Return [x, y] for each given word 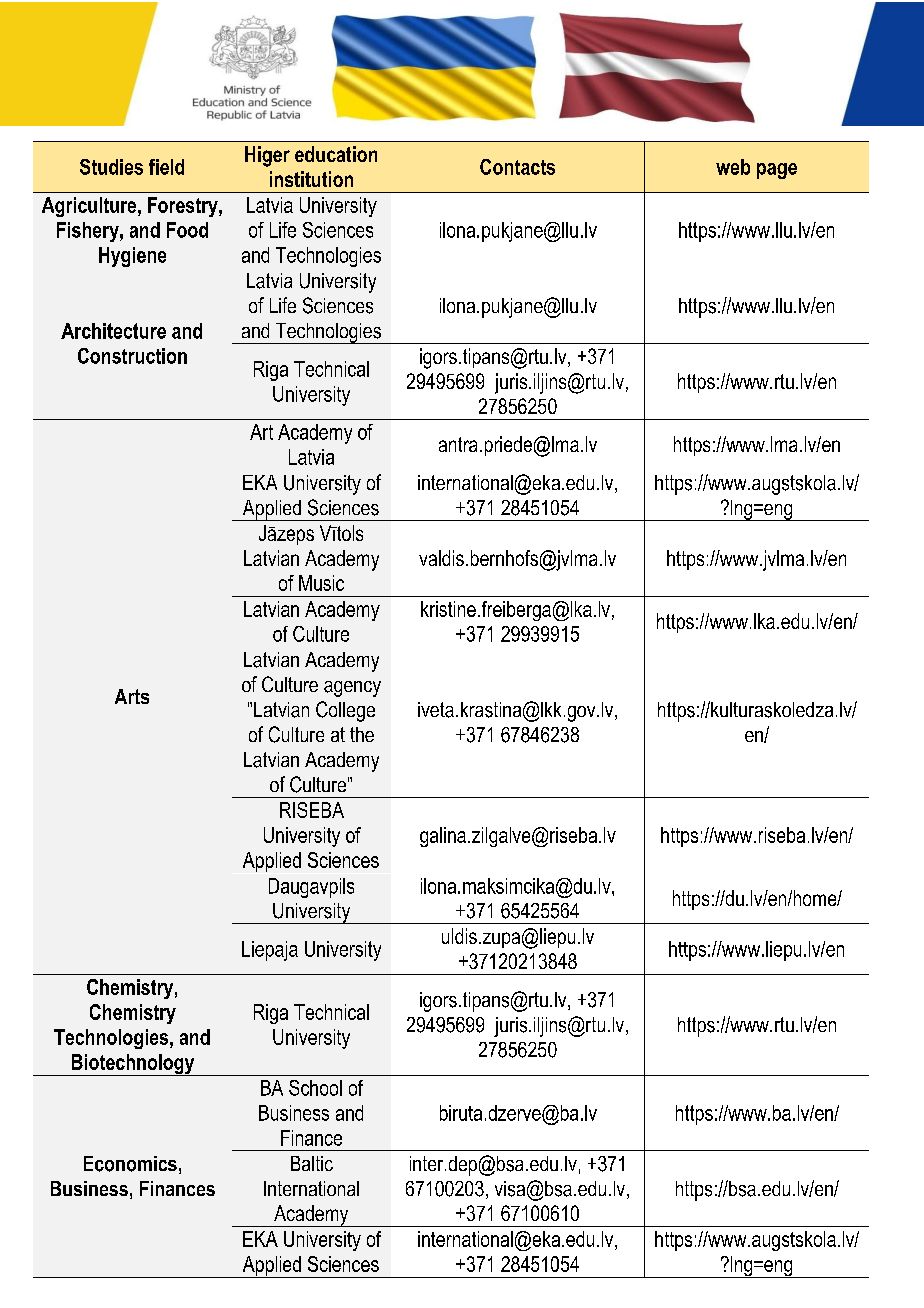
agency [352, 689]
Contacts [517, 167]
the [362, 734]
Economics [130, 1164]
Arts [132, 696]
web [733, 167]
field [166, 167]
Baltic [312, 1163]
